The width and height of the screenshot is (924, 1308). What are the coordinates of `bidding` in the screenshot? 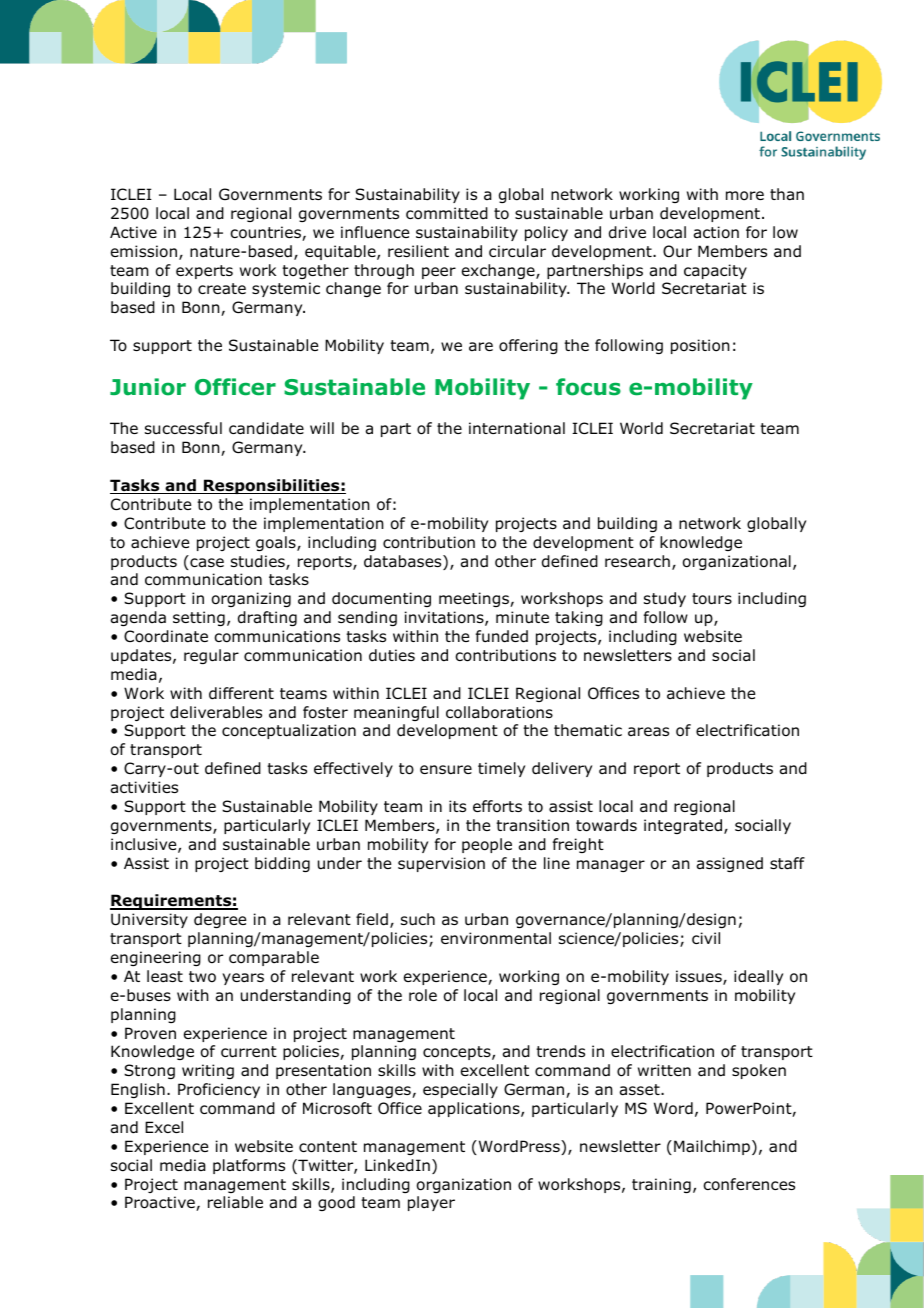 It's located at (282, 864).
